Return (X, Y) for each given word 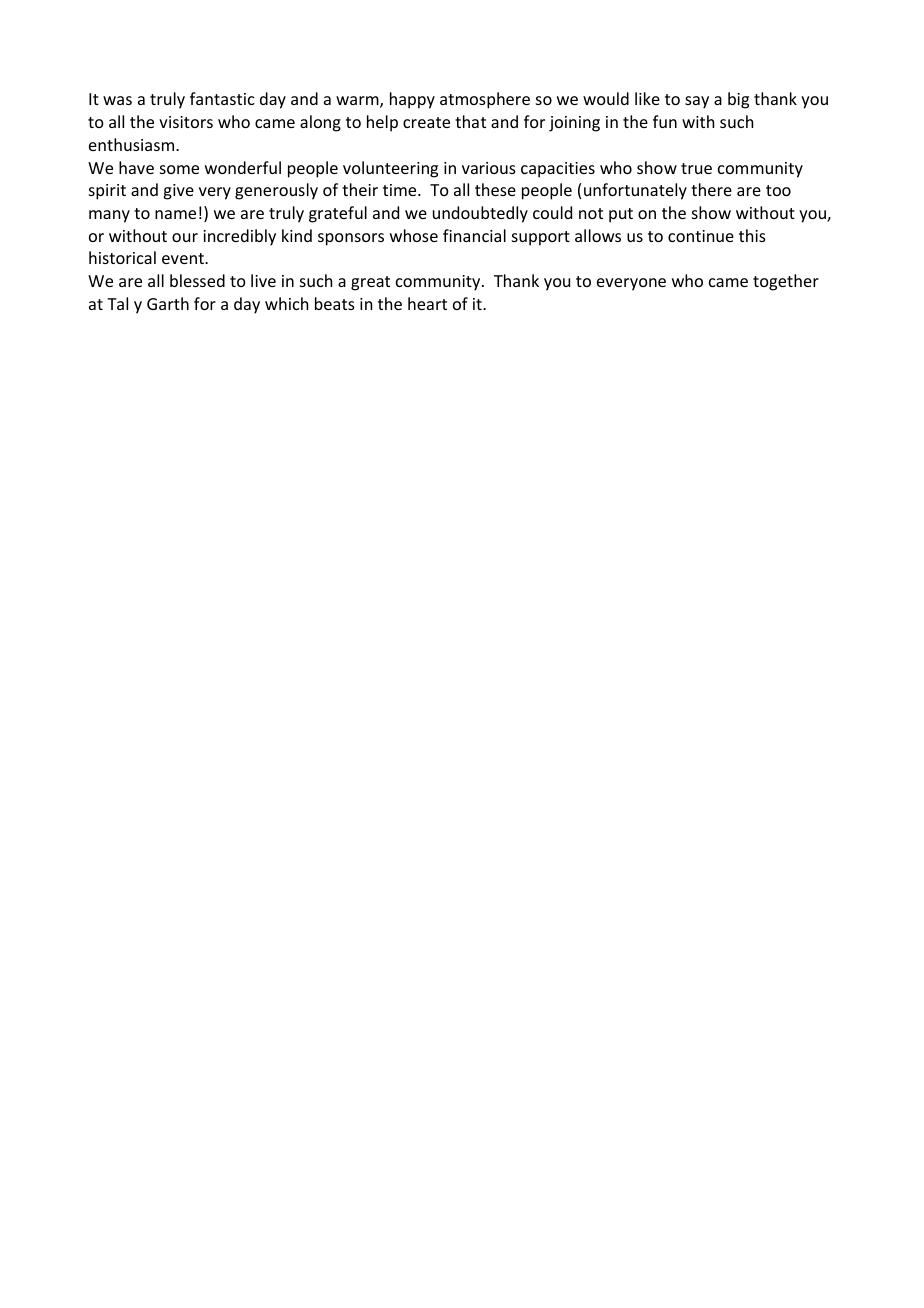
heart (427, 303)
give (178, 192)
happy (412, 100)
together (786, 282)
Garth (168, 303)
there (711, 189)
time (401, 190)
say (697, 102)
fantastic (222, 98)
